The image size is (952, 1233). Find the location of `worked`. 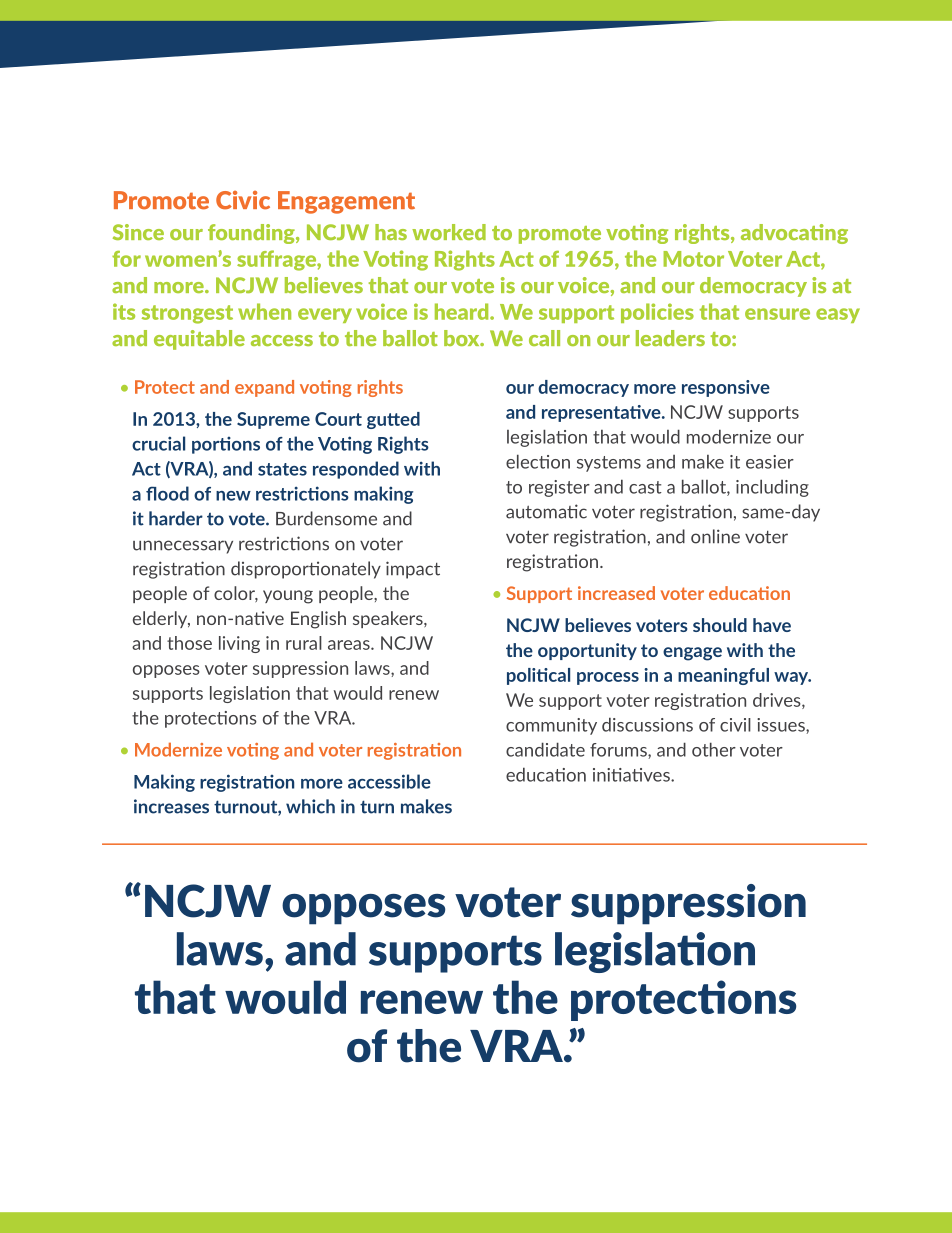

worked is located at coordinates (449, 232).
